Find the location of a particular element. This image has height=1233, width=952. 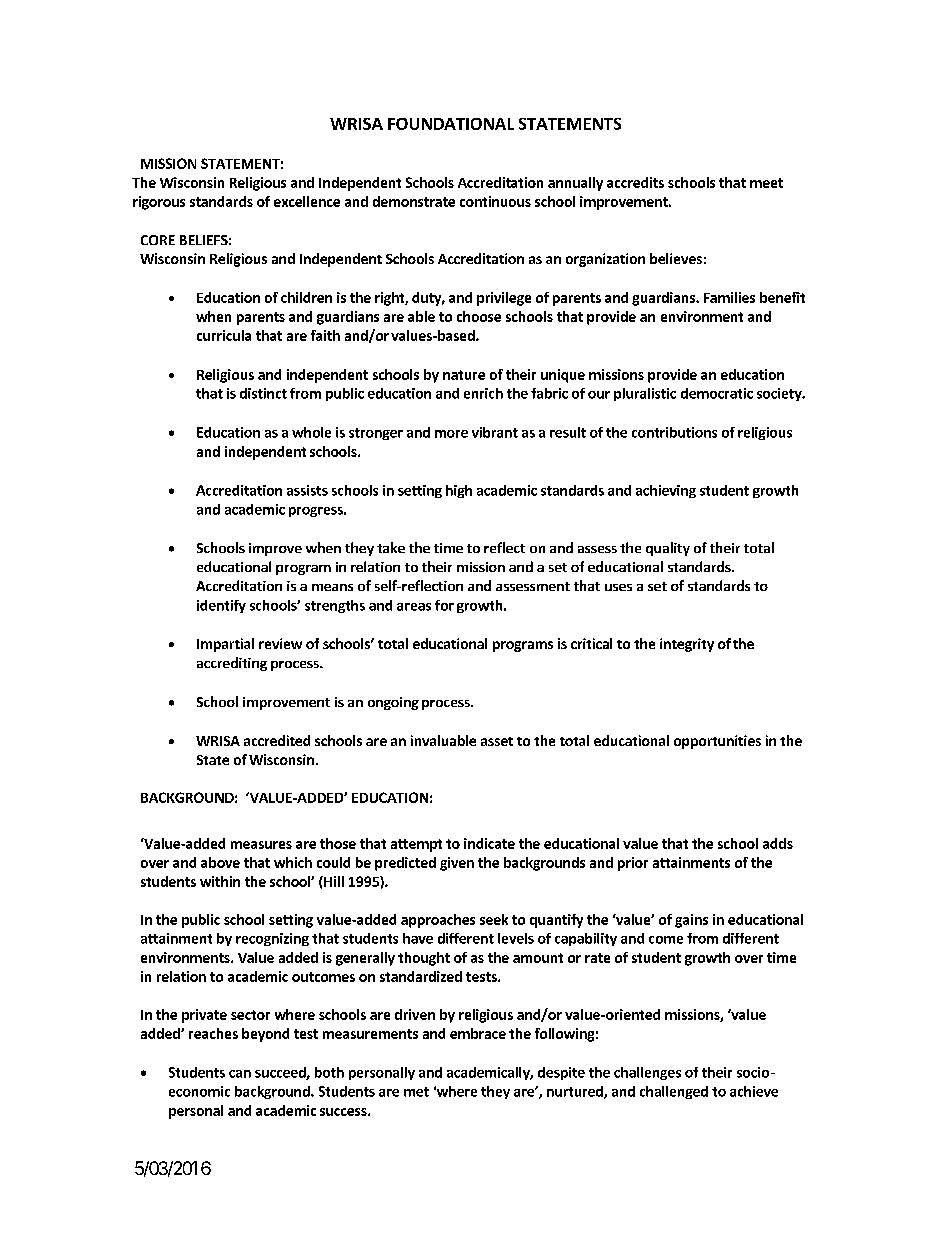

whole is located at coordinates (311, 432).
